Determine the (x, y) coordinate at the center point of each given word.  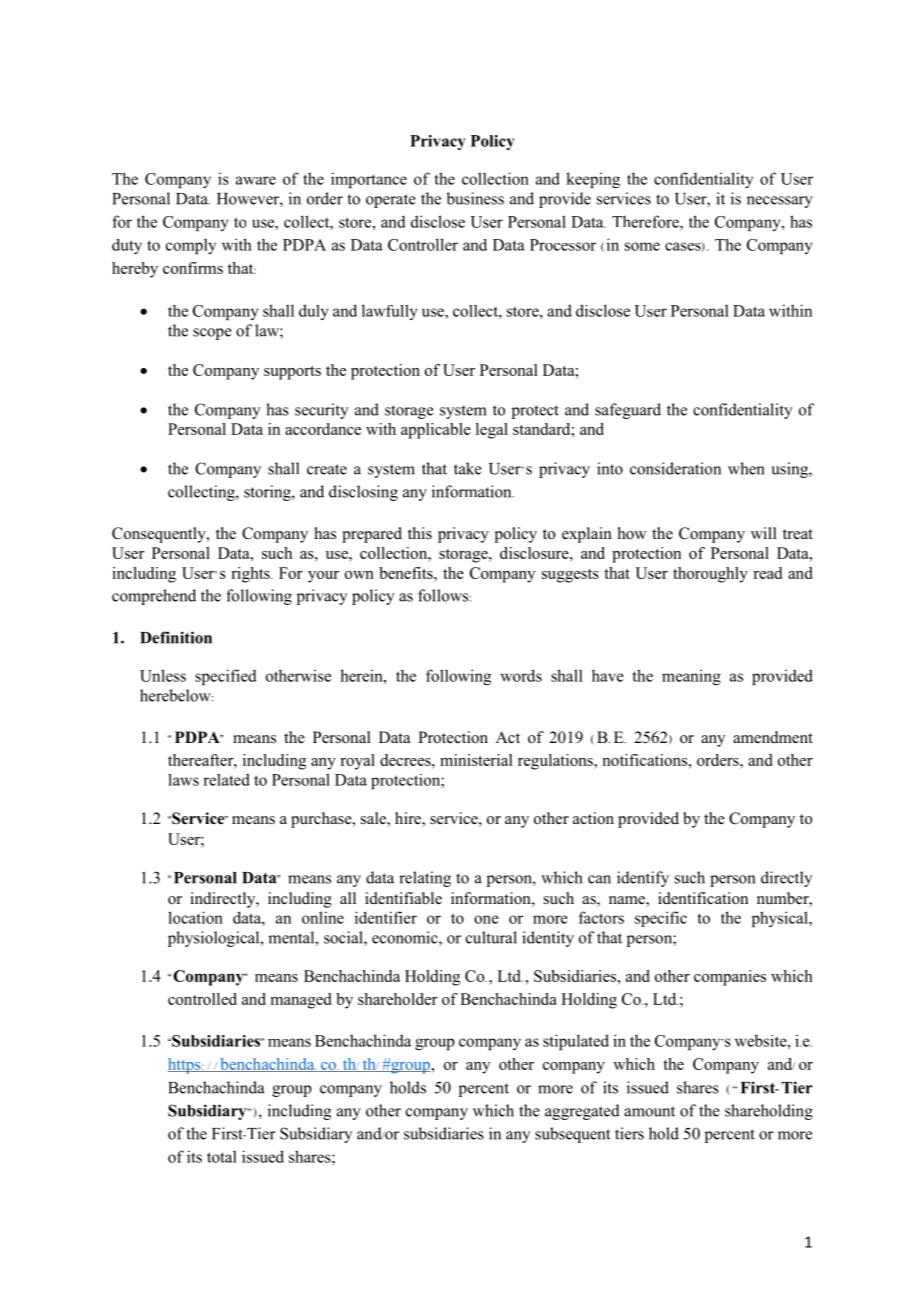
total (222, 1157)
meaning (691, 677)
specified (226, 677)
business (475, 198)
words (521, 675)
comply (191, 246)
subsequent (572, 1135)
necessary (780, 202)
